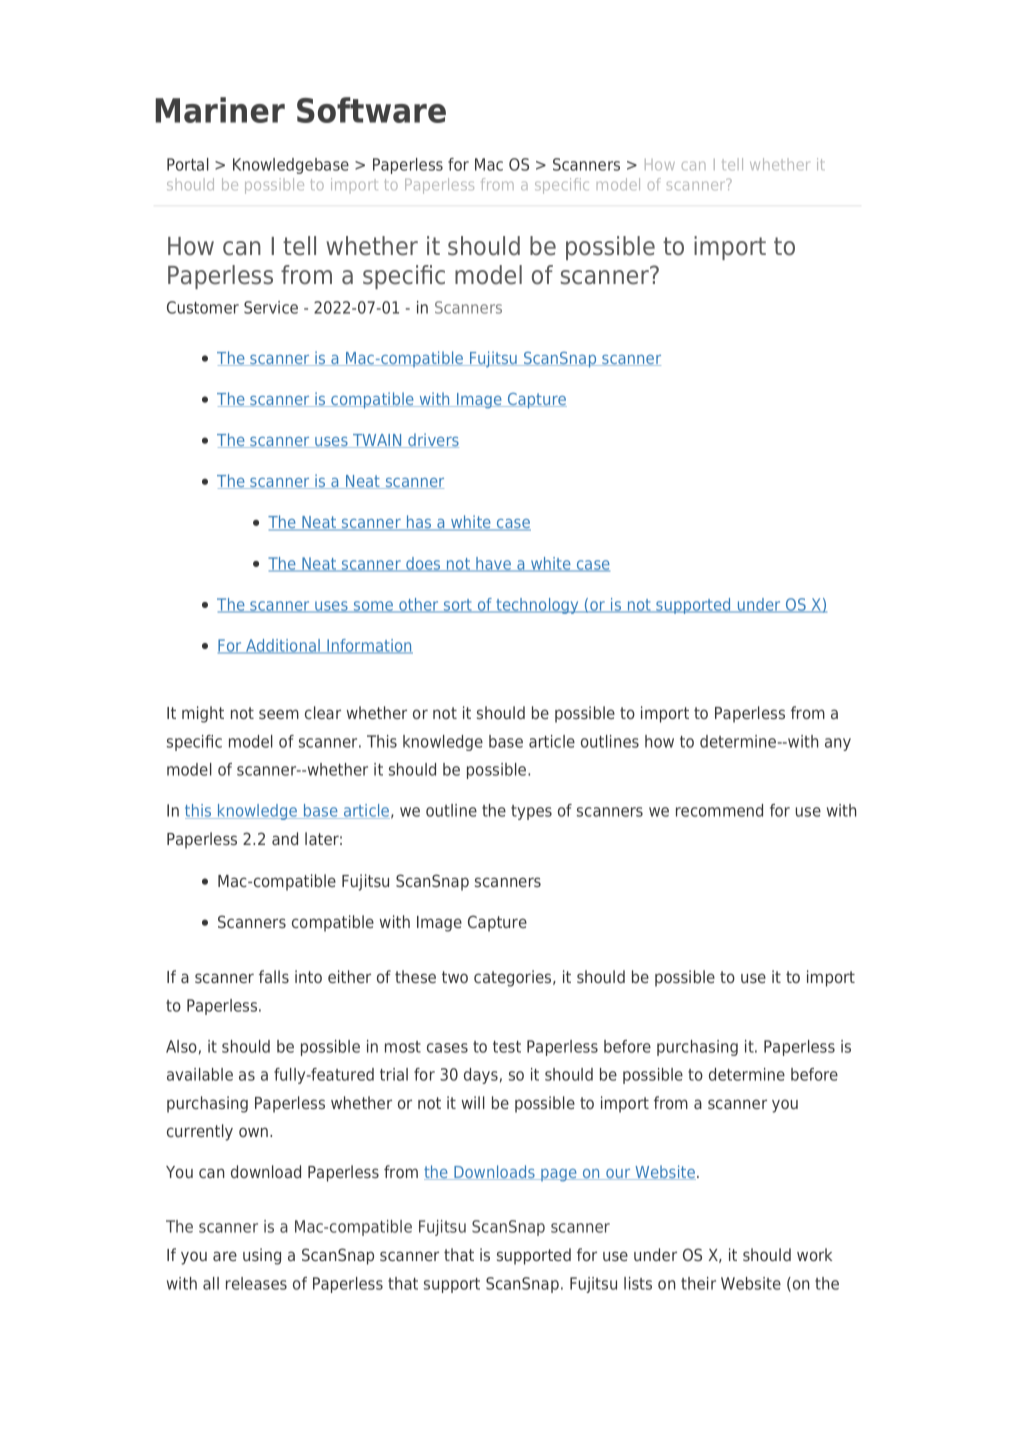 The image size is (1015, 1436). What do you see at coordinates (285, 838) in the screenshot?
I see `and` at bounding box center [285, 838].
